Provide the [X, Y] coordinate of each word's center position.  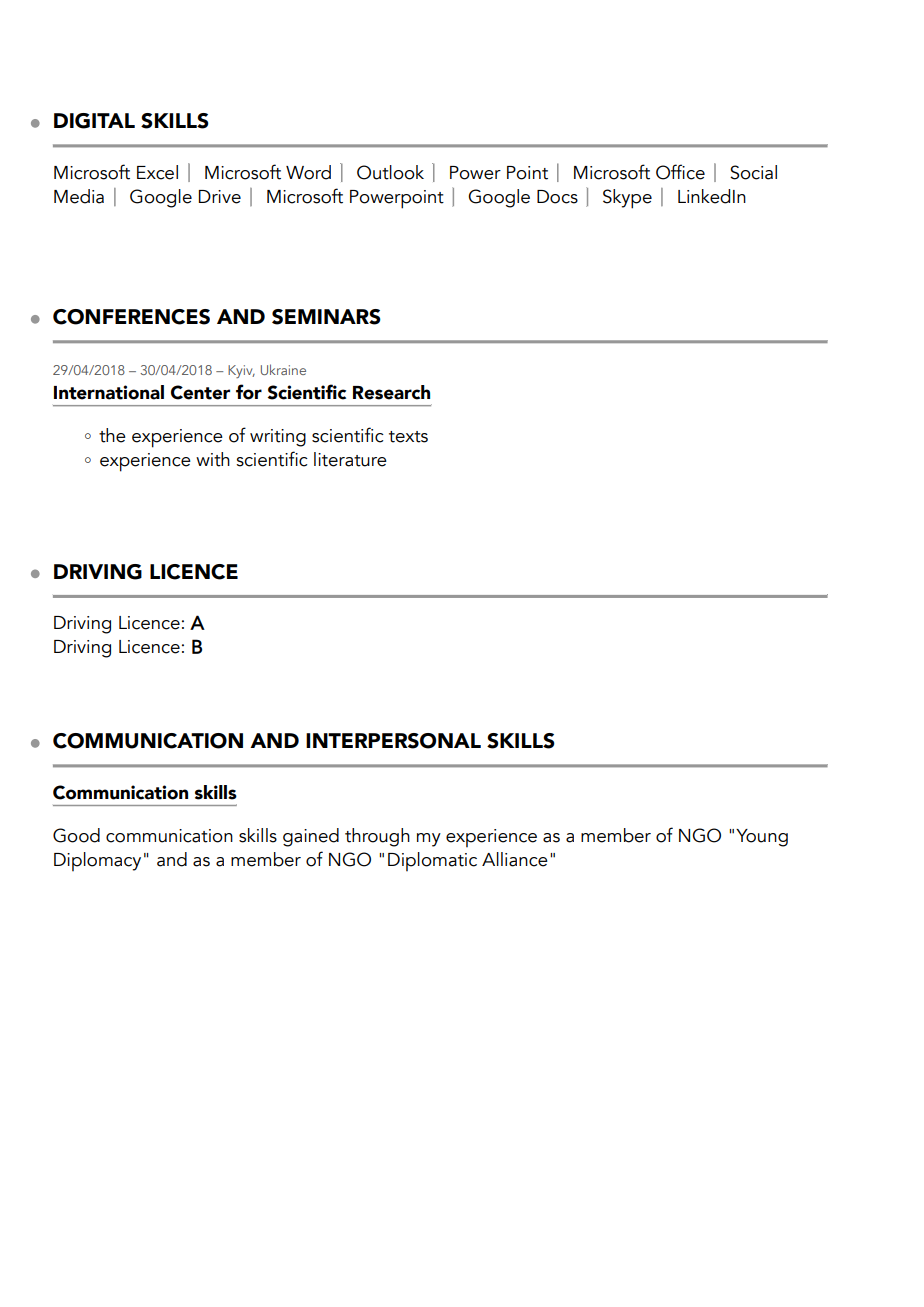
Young [762, 838]
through [377, 837]
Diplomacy [97, 861]
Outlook [390, 172]
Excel [157, 172]
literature [350, 459]
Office [680, 172]
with [213, 459]
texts [408, 437]
